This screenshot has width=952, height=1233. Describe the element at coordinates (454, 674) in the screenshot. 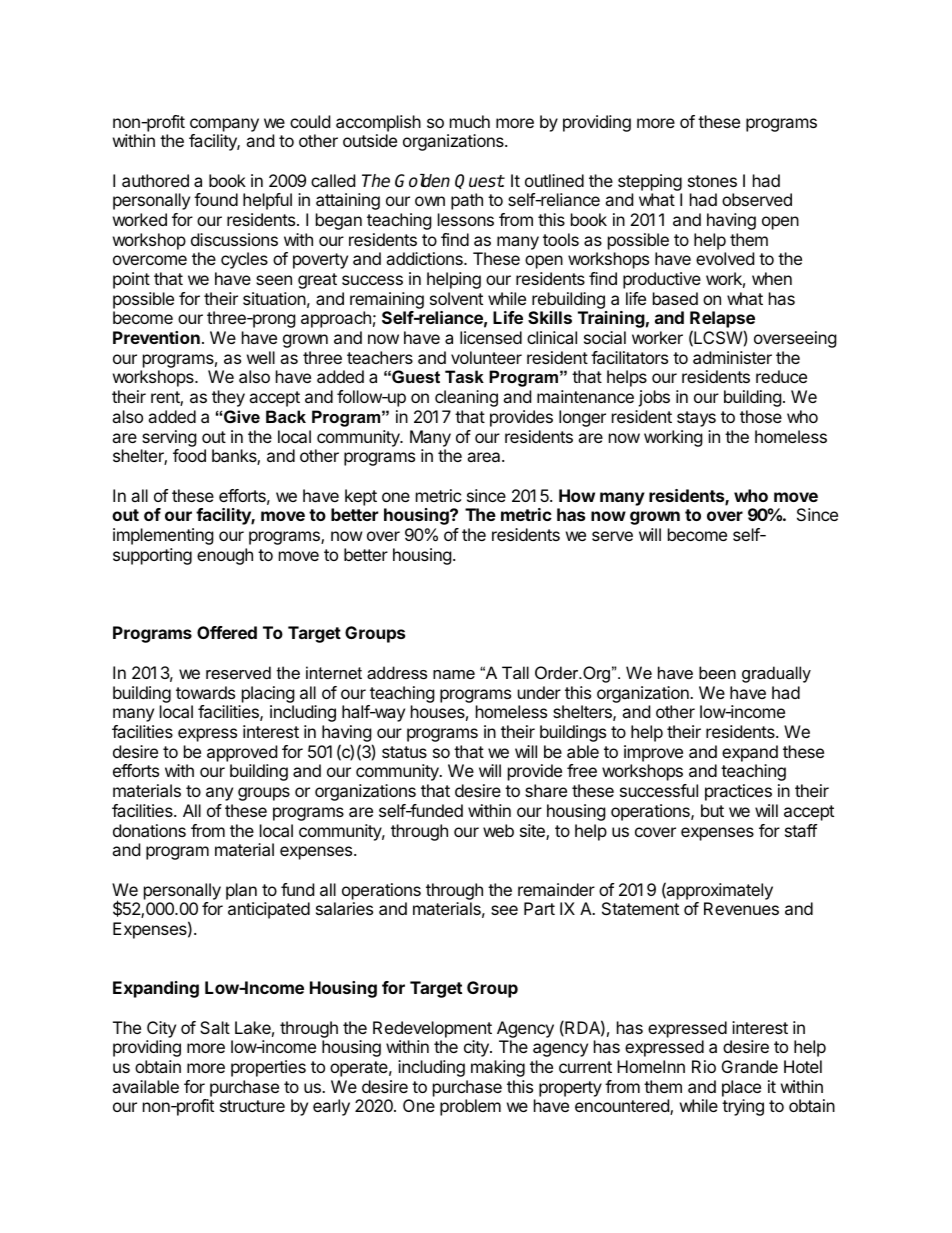

I see `name` at that location.
